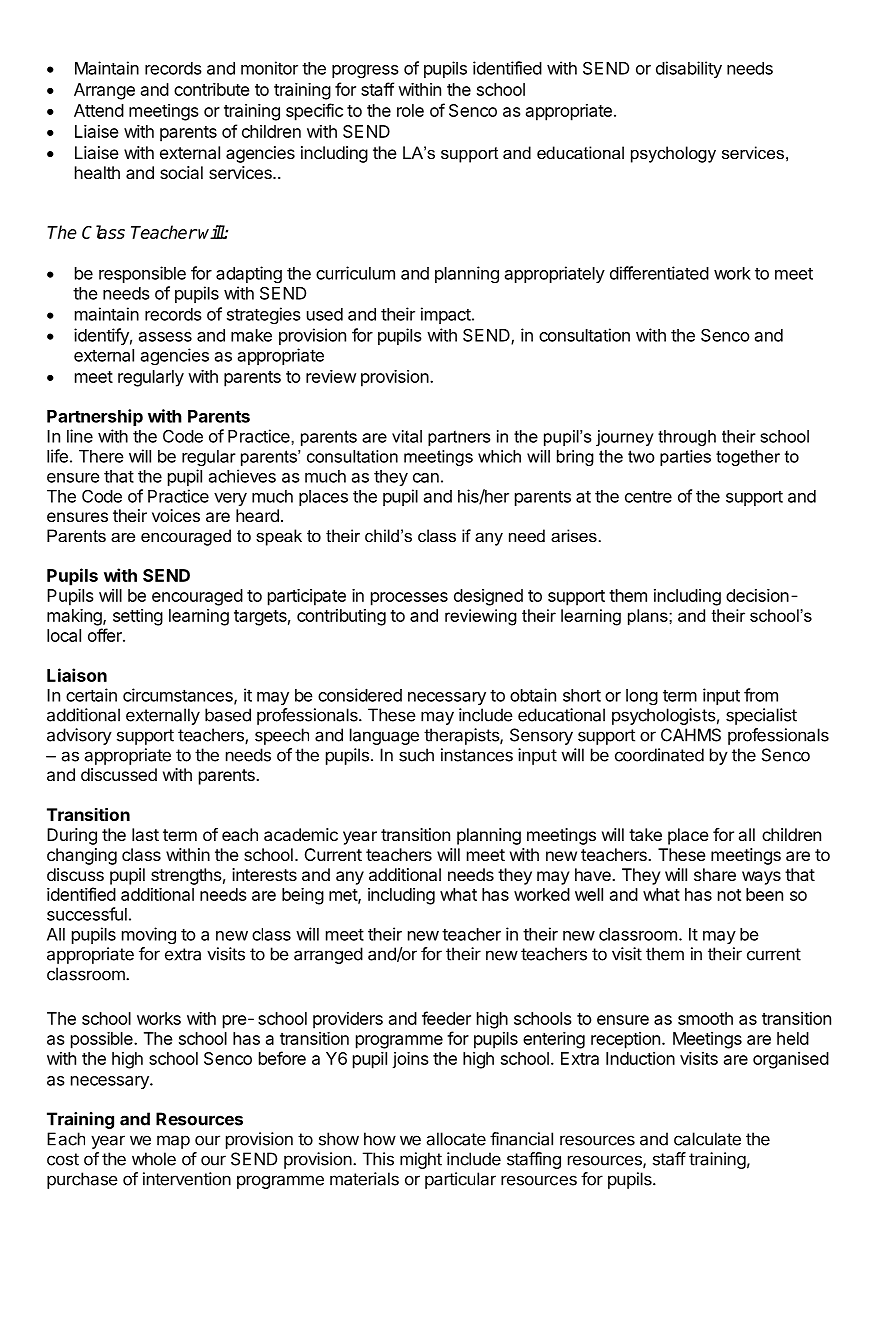  I want to click on might, so click(421, 1160).
